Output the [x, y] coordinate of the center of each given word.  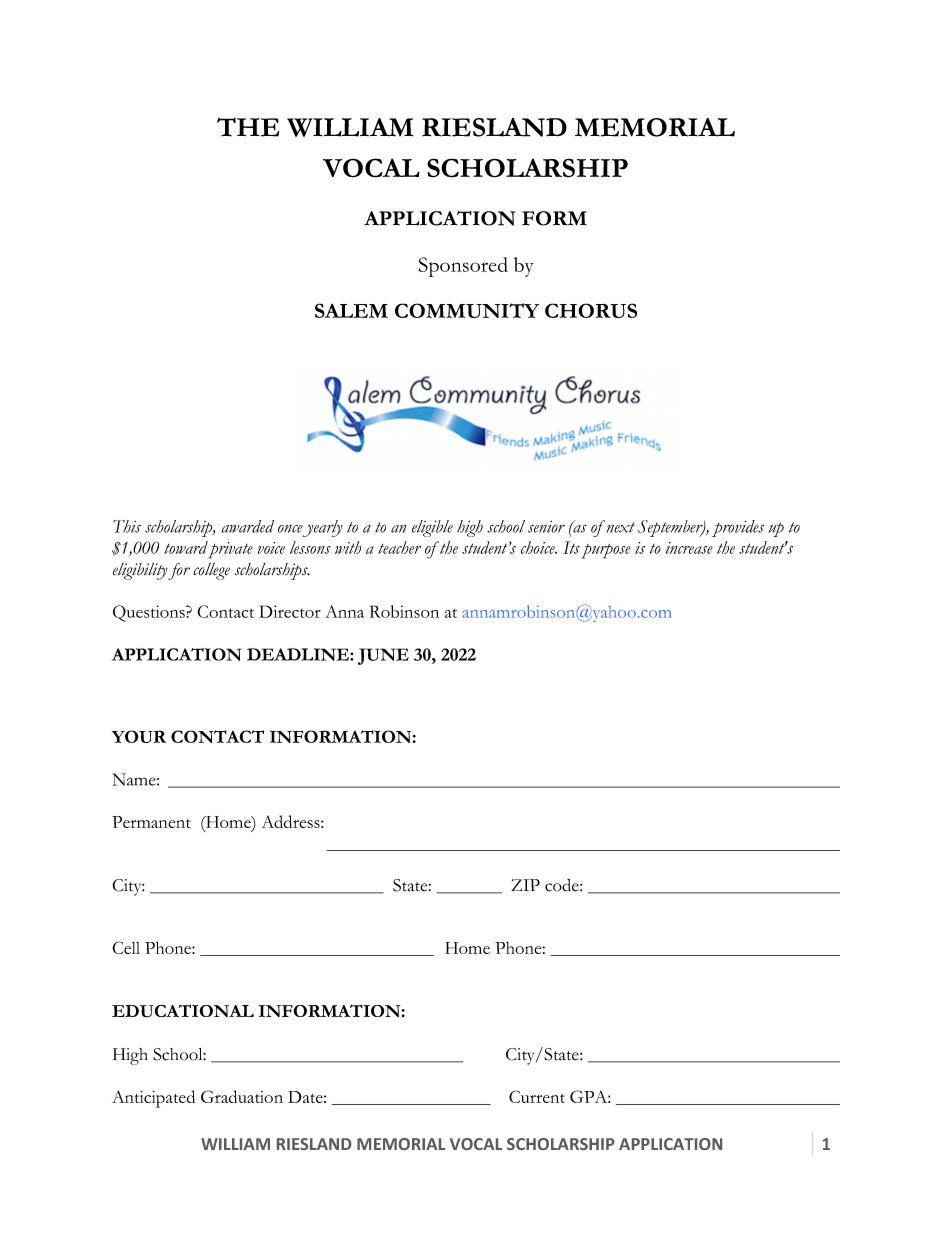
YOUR [139, 736]
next [619, 526]
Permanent [151, 822]
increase [689, 548]
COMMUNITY [467, 310]
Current [537, 1096]
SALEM [351, 310]
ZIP [525, 885]
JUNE [383, 656]
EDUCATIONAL [183, 1011]
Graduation [242, 1096]
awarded [247, 526]
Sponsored [463, 267]
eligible [432, 528]
